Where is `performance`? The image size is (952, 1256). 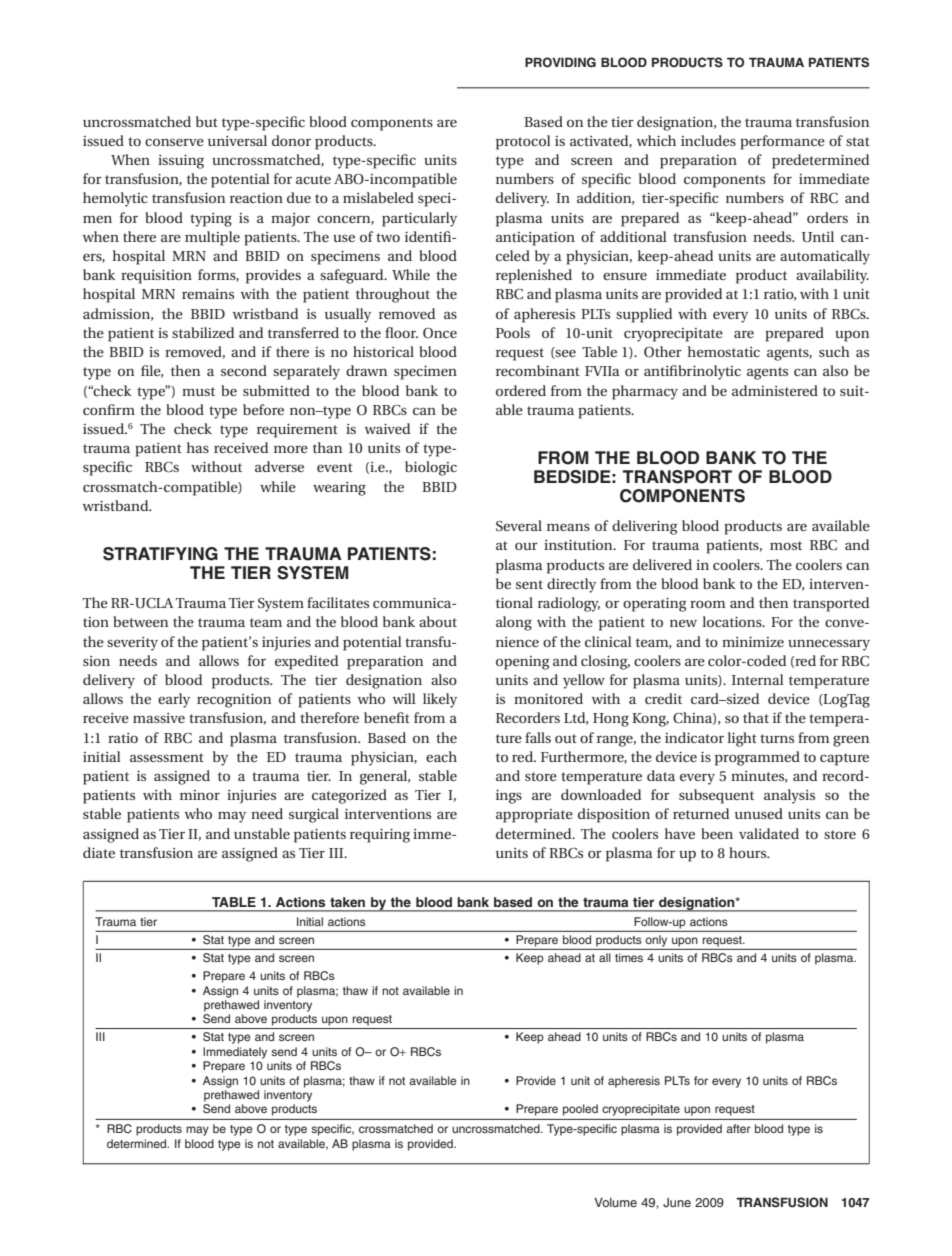 performance is located at coordinates (782, 142).
